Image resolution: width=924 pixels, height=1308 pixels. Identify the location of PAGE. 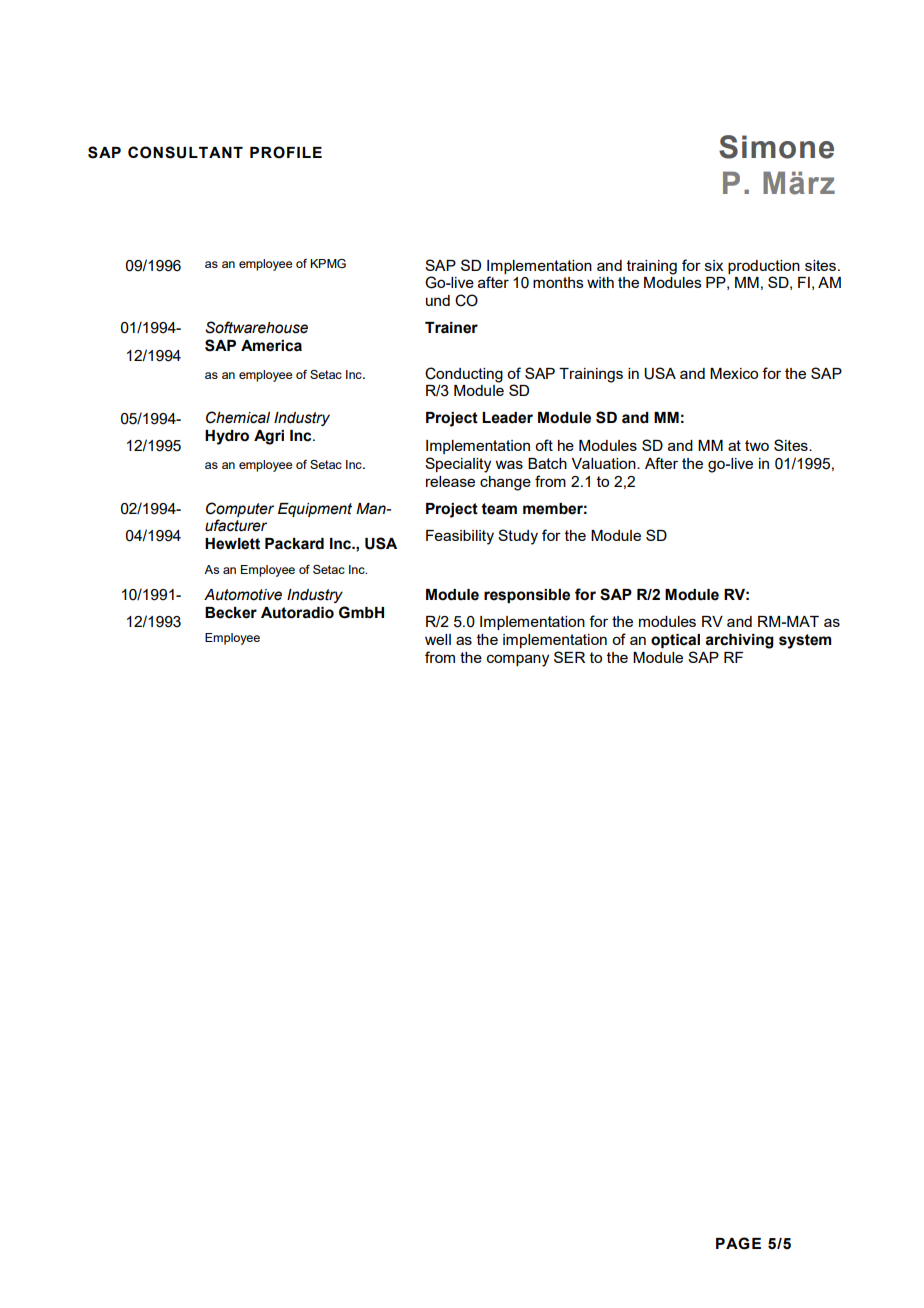
(738, 1243).
